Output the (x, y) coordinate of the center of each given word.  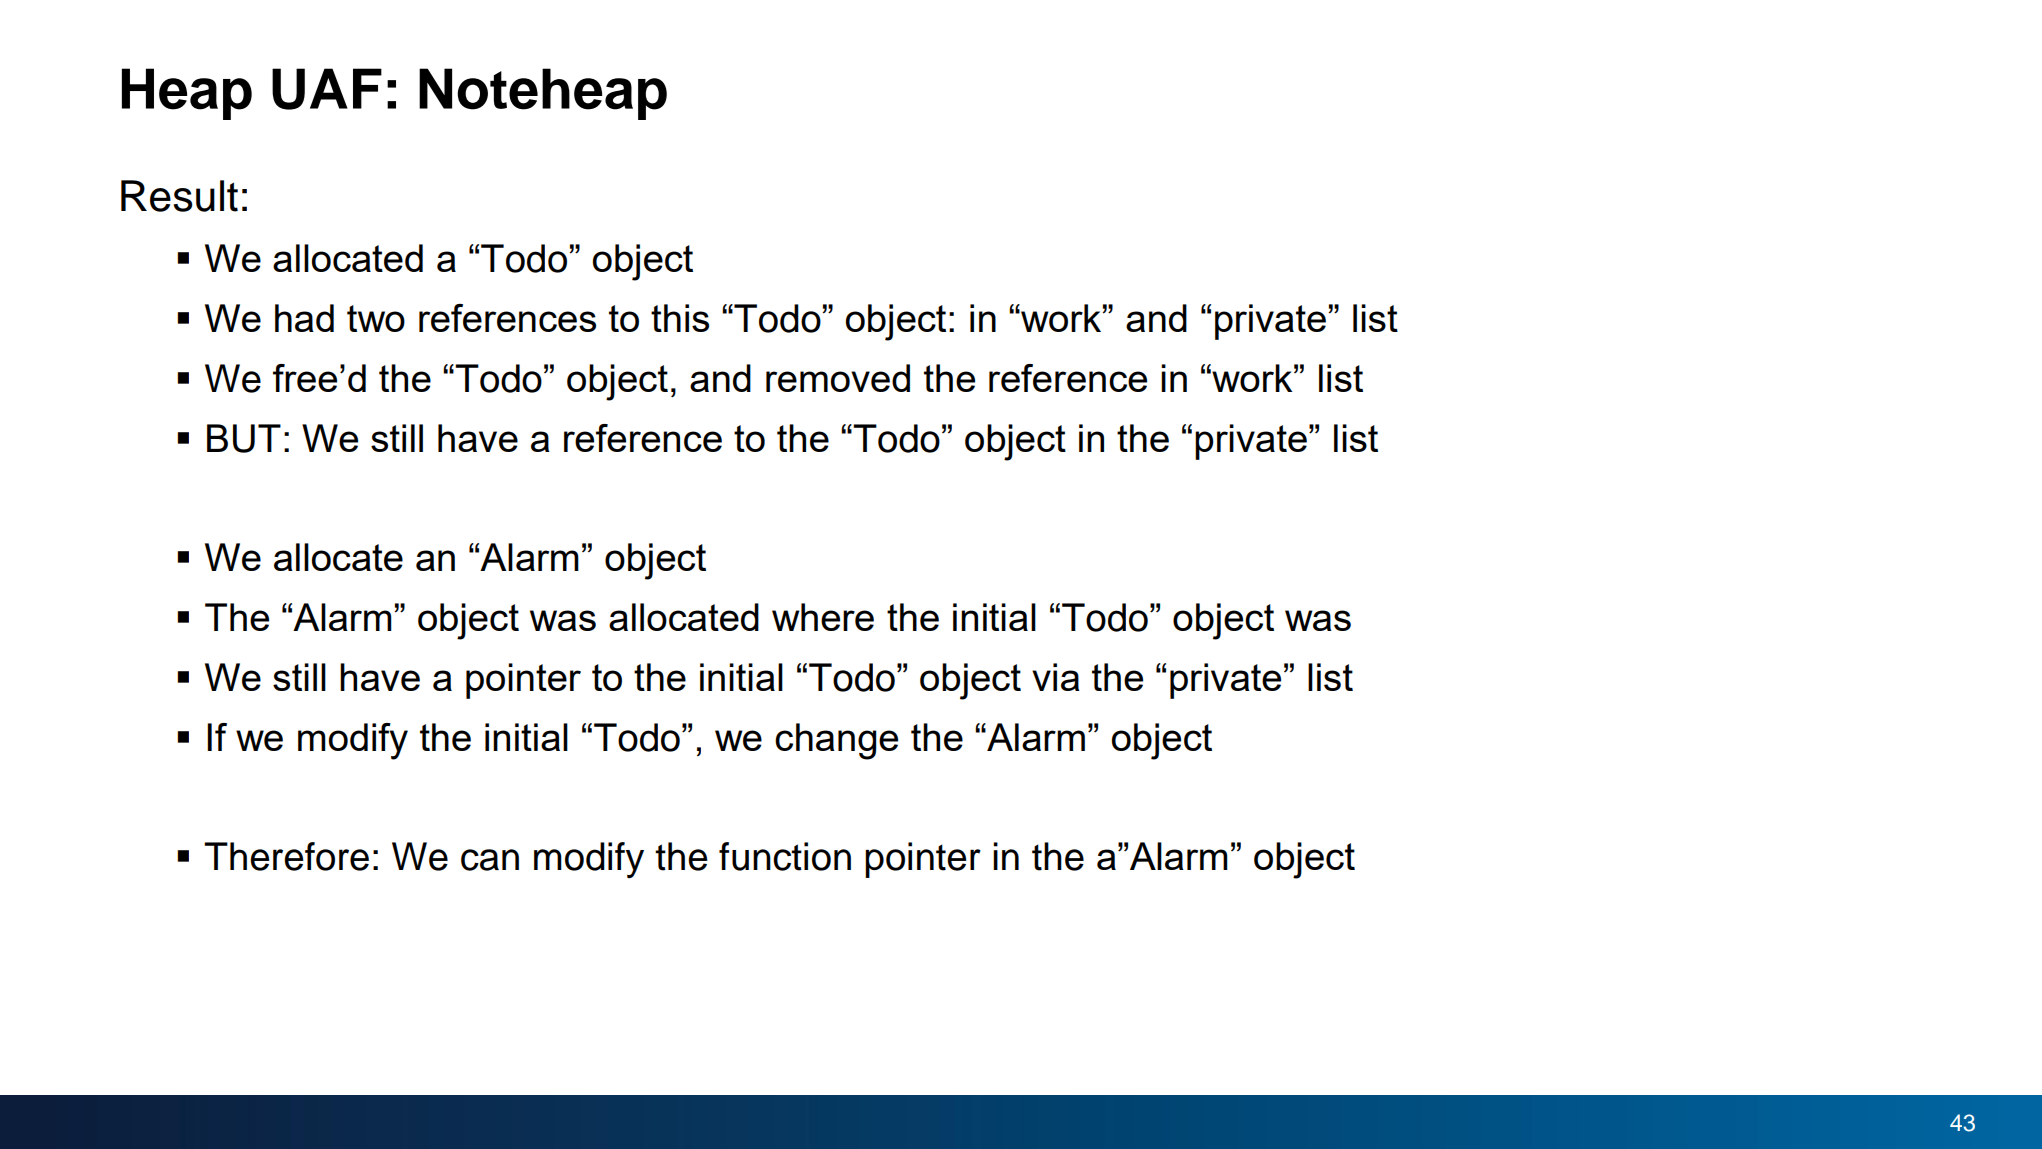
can (490, 860)
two (376, 318)
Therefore (286, 856)
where (823, 617)
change (836, 741)
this (680, 318)
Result (179, 196)
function (785, 856)
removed (838, 378)
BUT (244, 438)
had (304, 318)
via (1056, 677)
